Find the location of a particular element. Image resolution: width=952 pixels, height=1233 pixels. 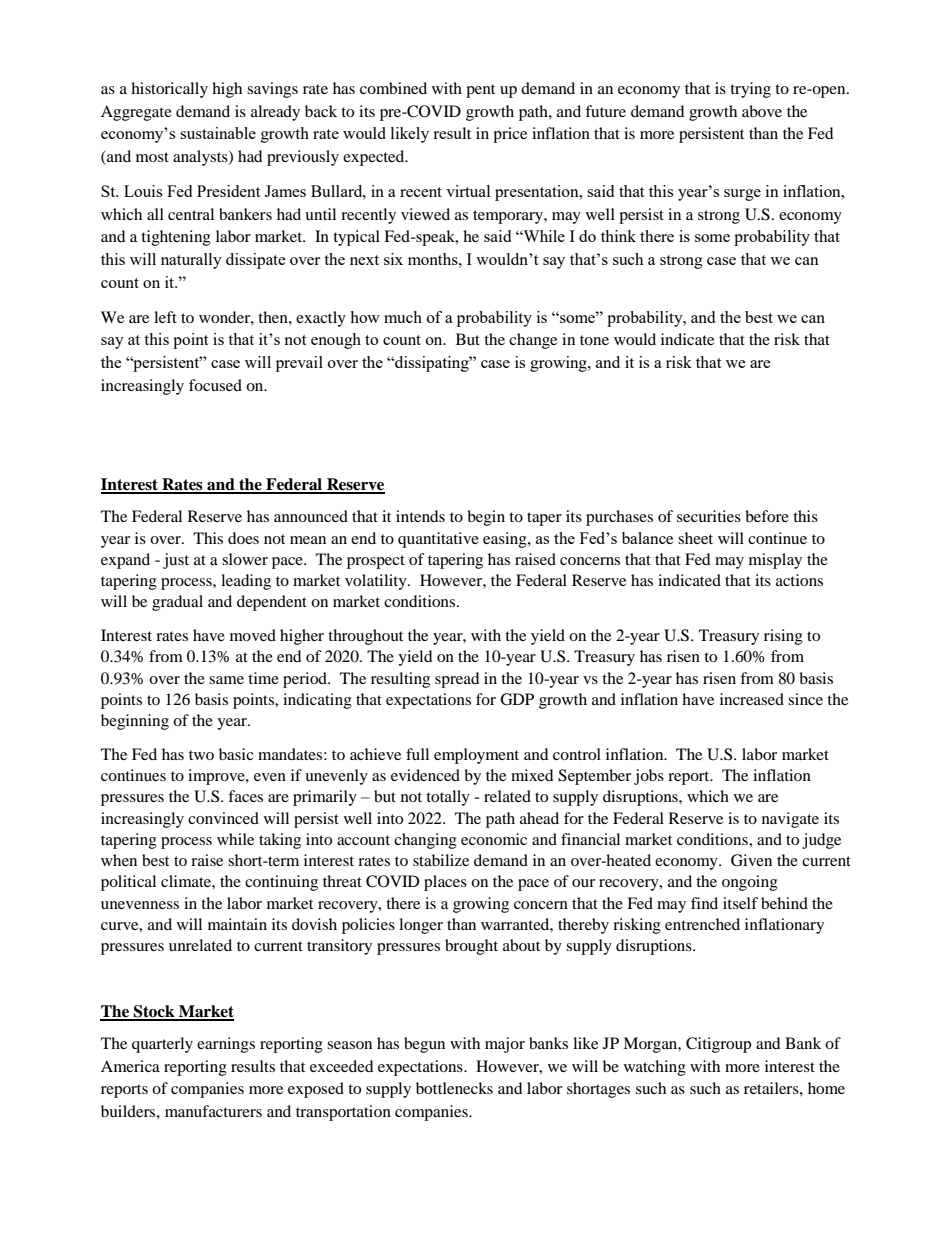

sustainable is located at coordinates (218, 133).
